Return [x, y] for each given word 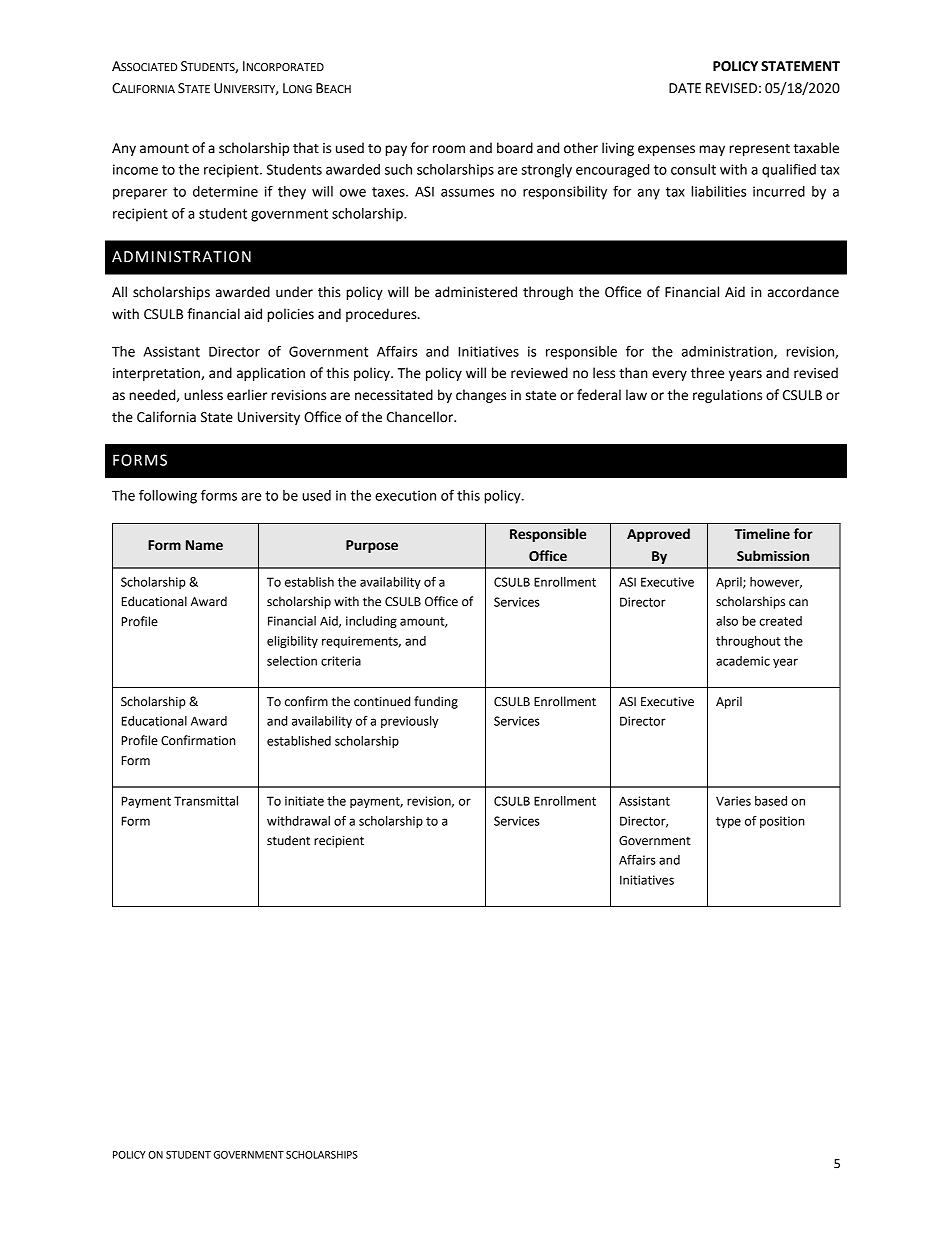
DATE [685, 88]
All [119, 291]
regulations [727, 396]
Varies [733, 801]
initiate [304, 801]
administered [476, 292]
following [168, 497]
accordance [803, 292]
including [371, 622]
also [727, 621]
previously [409, 722]
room [449, 149]
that [306, 148]
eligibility [292, 642]
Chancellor [421, 417]
